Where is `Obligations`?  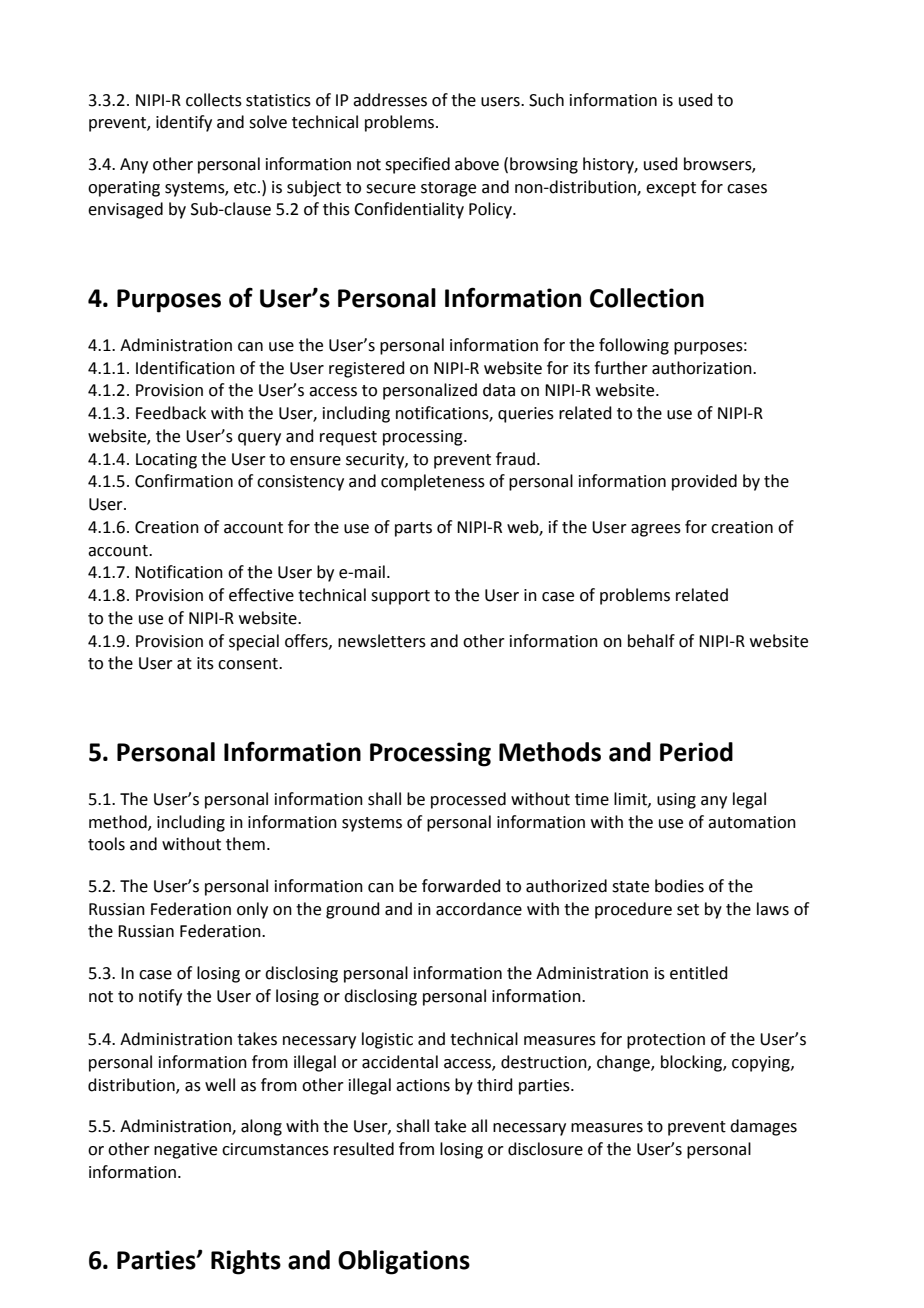 Obligations is located at coordinates (404, 1262).
